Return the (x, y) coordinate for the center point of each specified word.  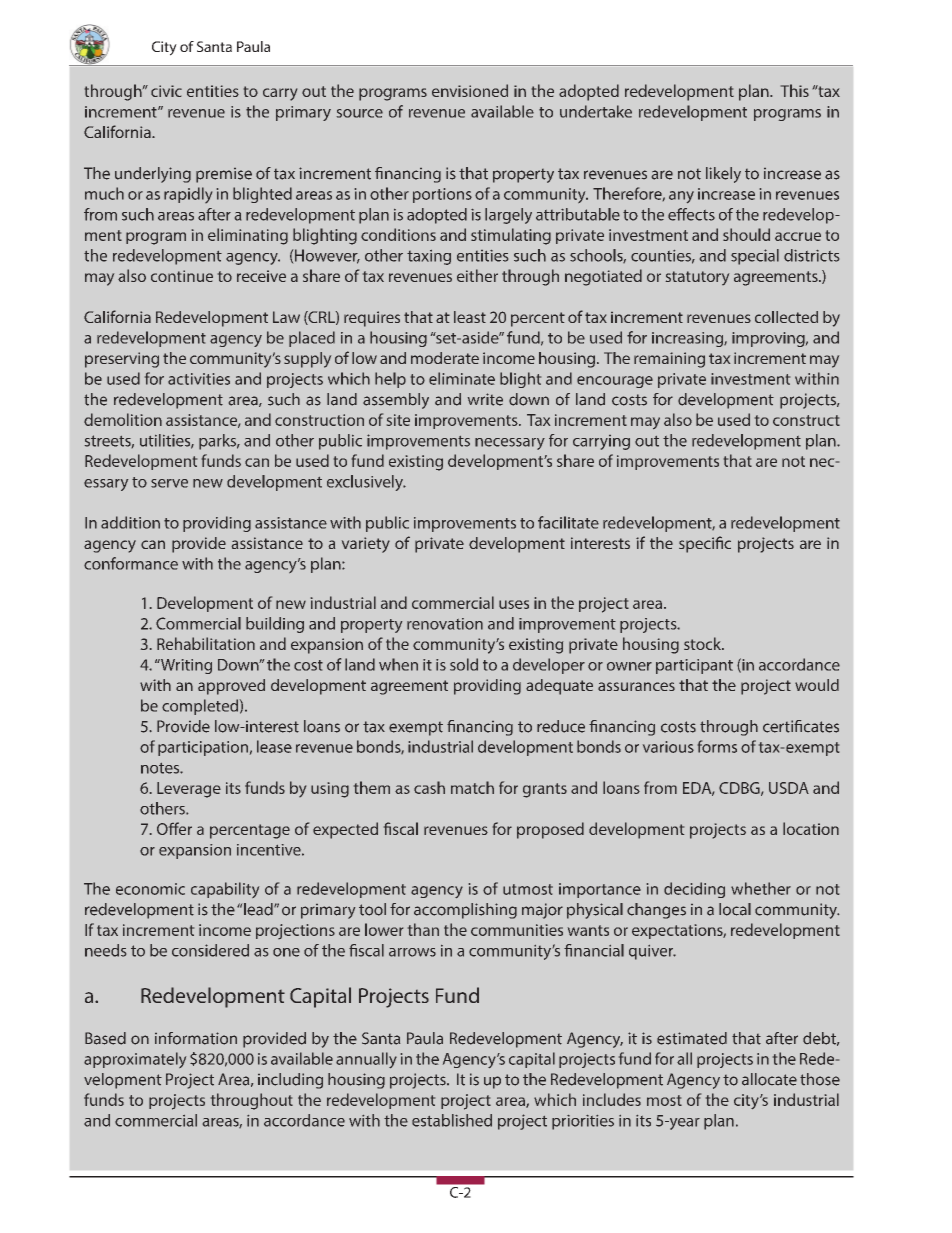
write (485, 399)
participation (203, 748)
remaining (669, 360)
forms (717, 746)
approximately (135, 1060)
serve (169, 483)
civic (166, 91)
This (795, 90)
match (472, 787)
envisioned (470, 90)
